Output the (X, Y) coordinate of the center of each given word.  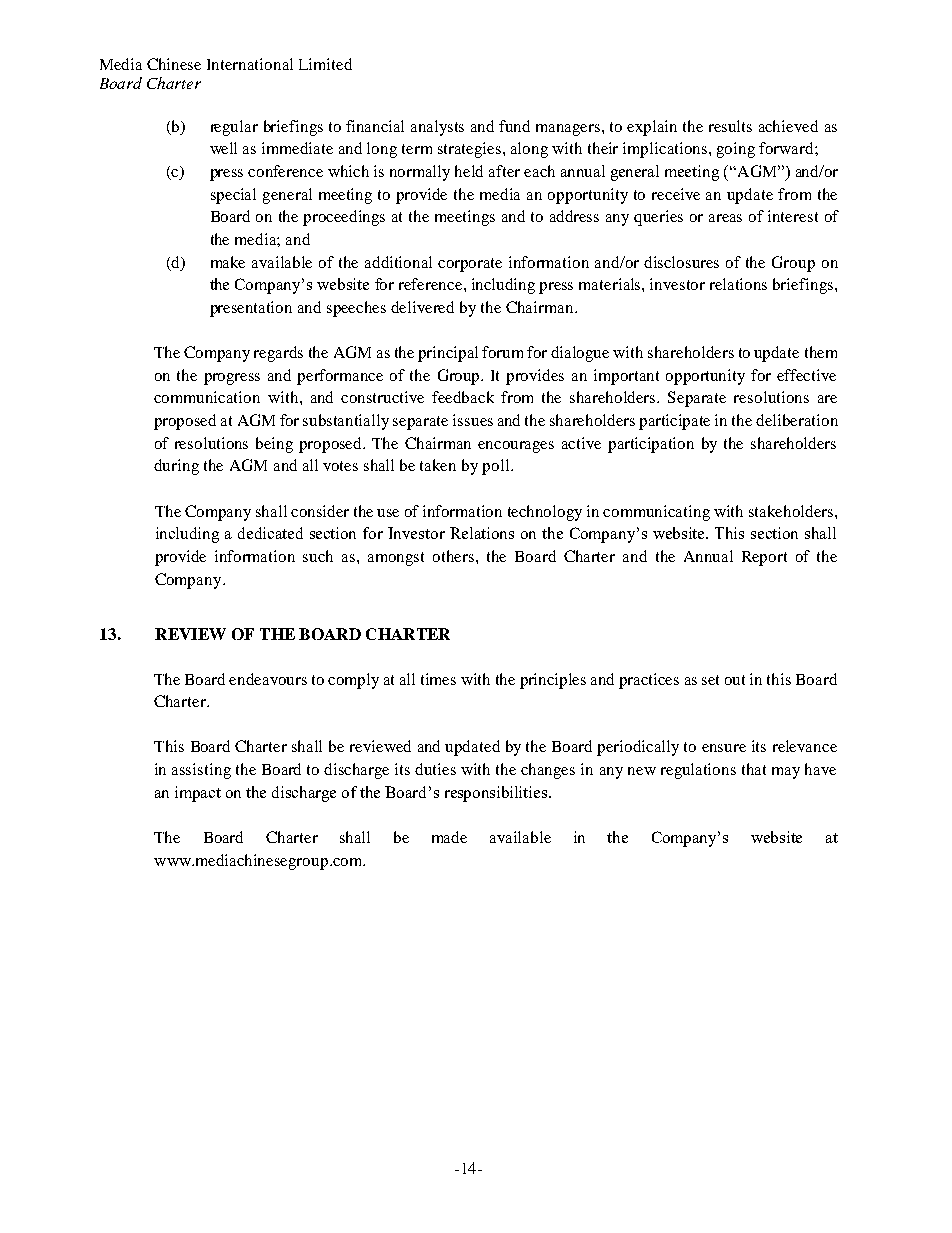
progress (232, 379)
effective (806, 375)
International (250, 64)
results (730, 126)
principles (553, 681)
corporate (470, 265)
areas (725, 218)
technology (545, 513)
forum (502, 352)
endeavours (268, 679)
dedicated (270, 533)
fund (514, 126)
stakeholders (792, 511)
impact (198, 794)
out (735, 680)
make (228, 262)
